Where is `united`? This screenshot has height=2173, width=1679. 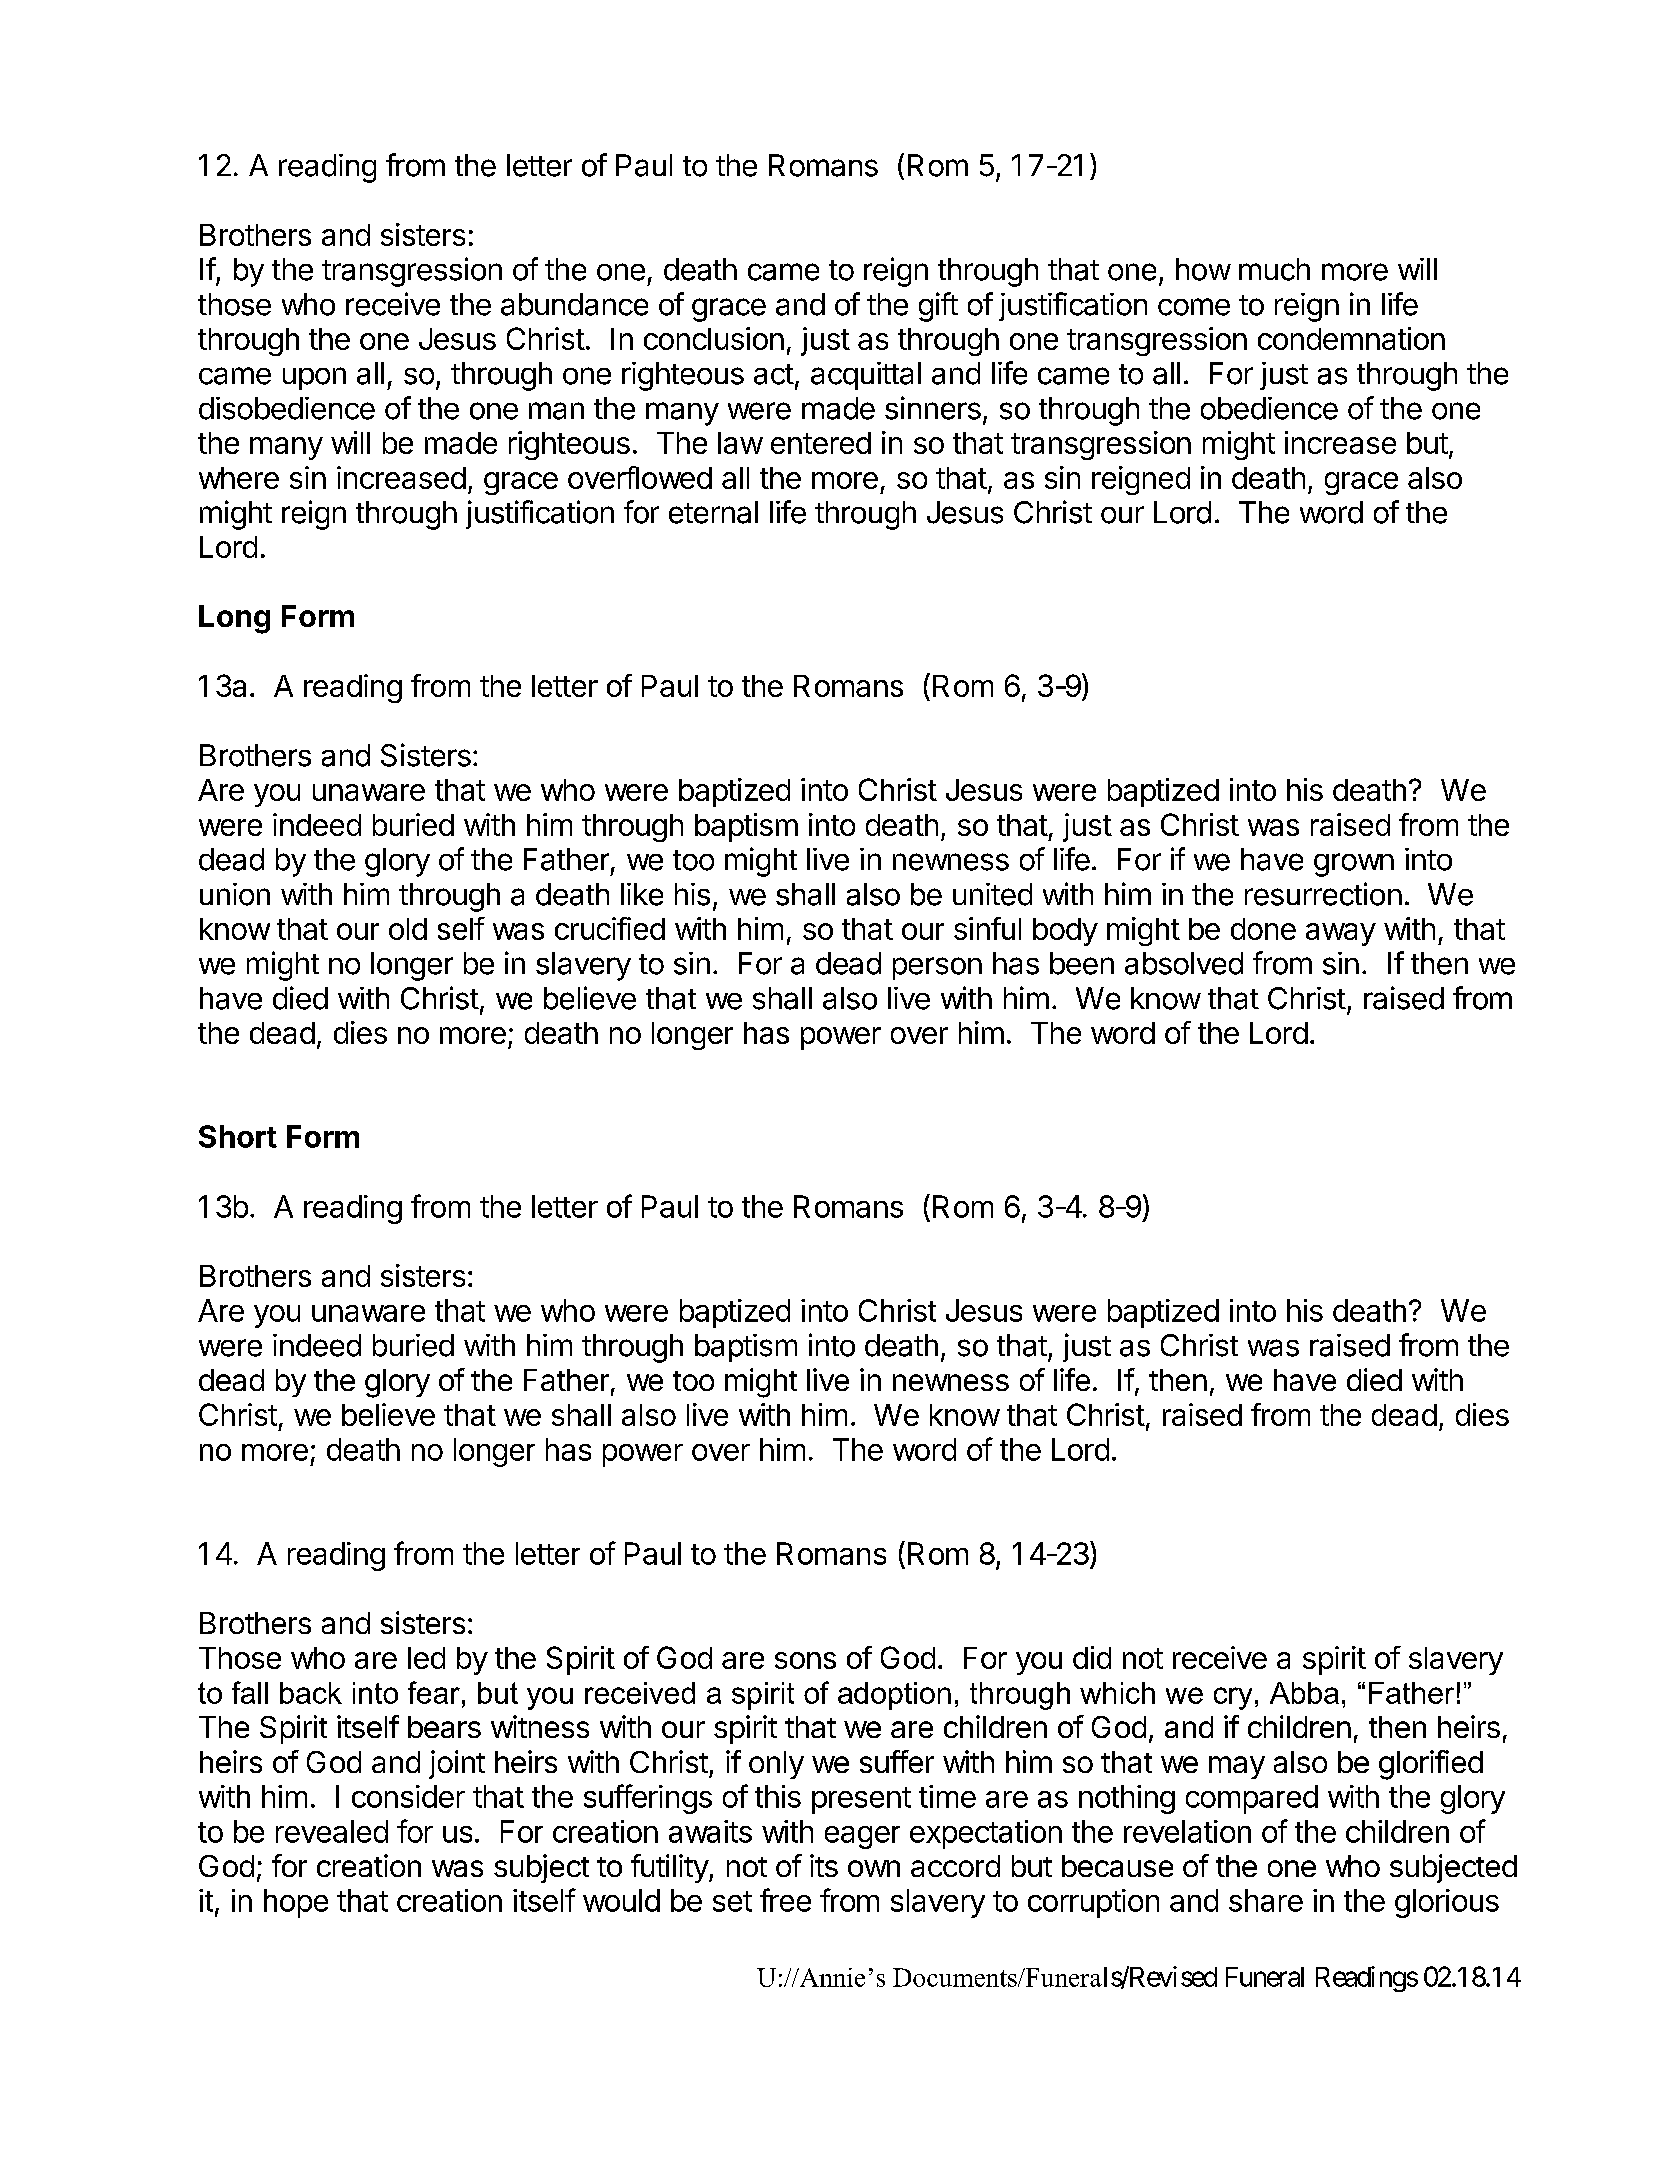
united is located at coordinates (992, 894).
